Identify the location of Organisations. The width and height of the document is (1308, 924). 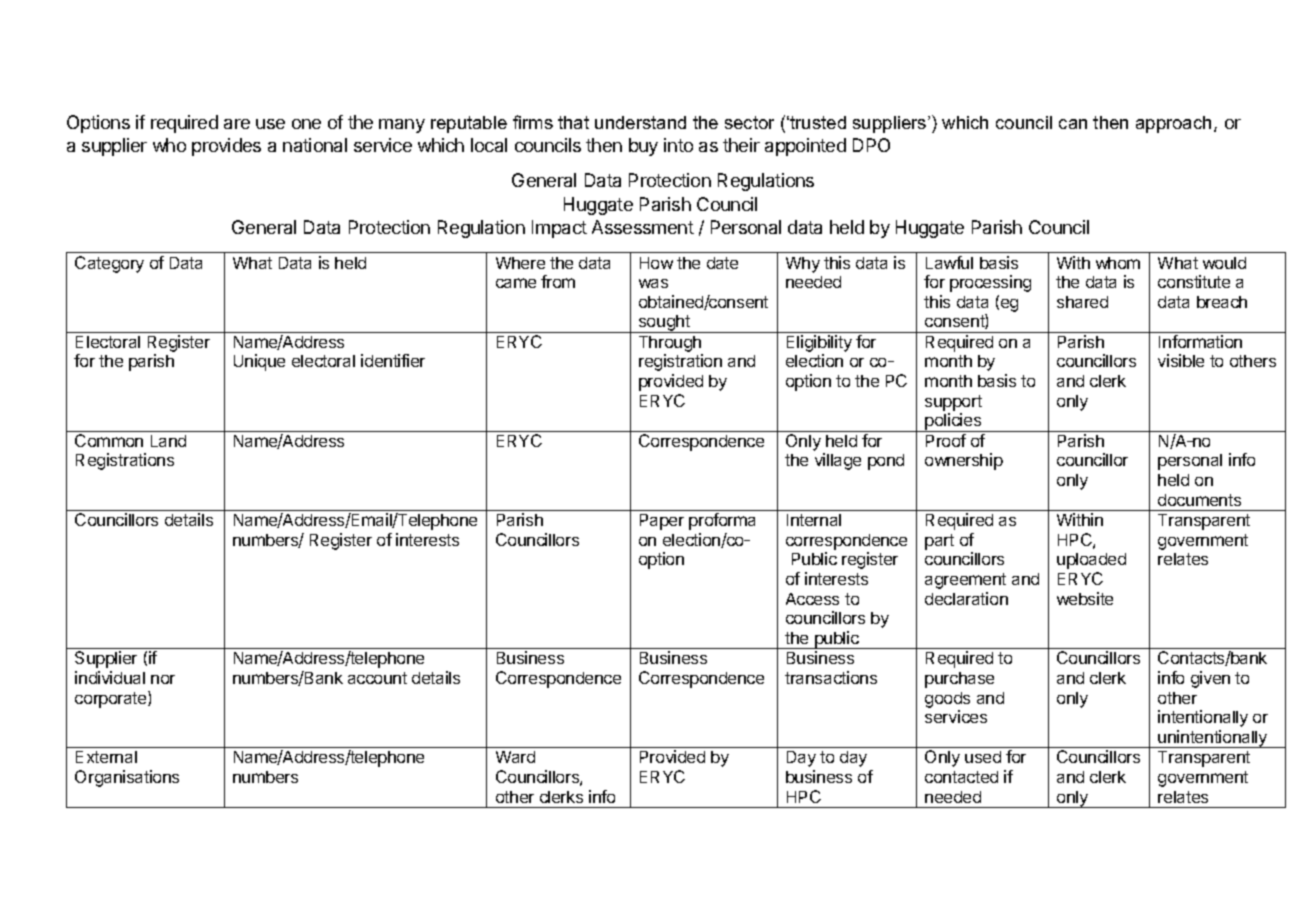
(127, 778).
